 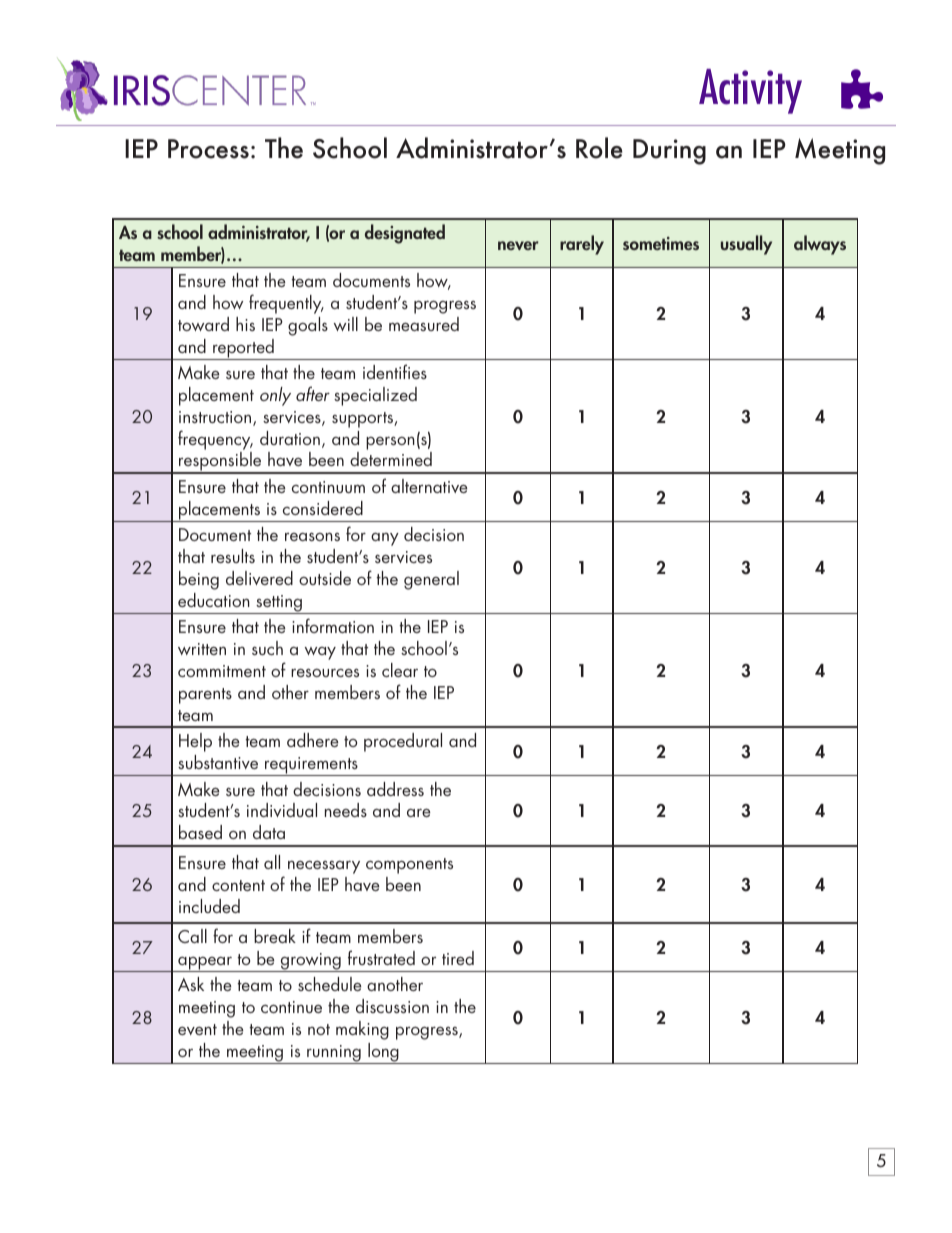 What do you see at coordinates (458, 958) in the page?
I see `tired` at bounding box center [458, 958].
